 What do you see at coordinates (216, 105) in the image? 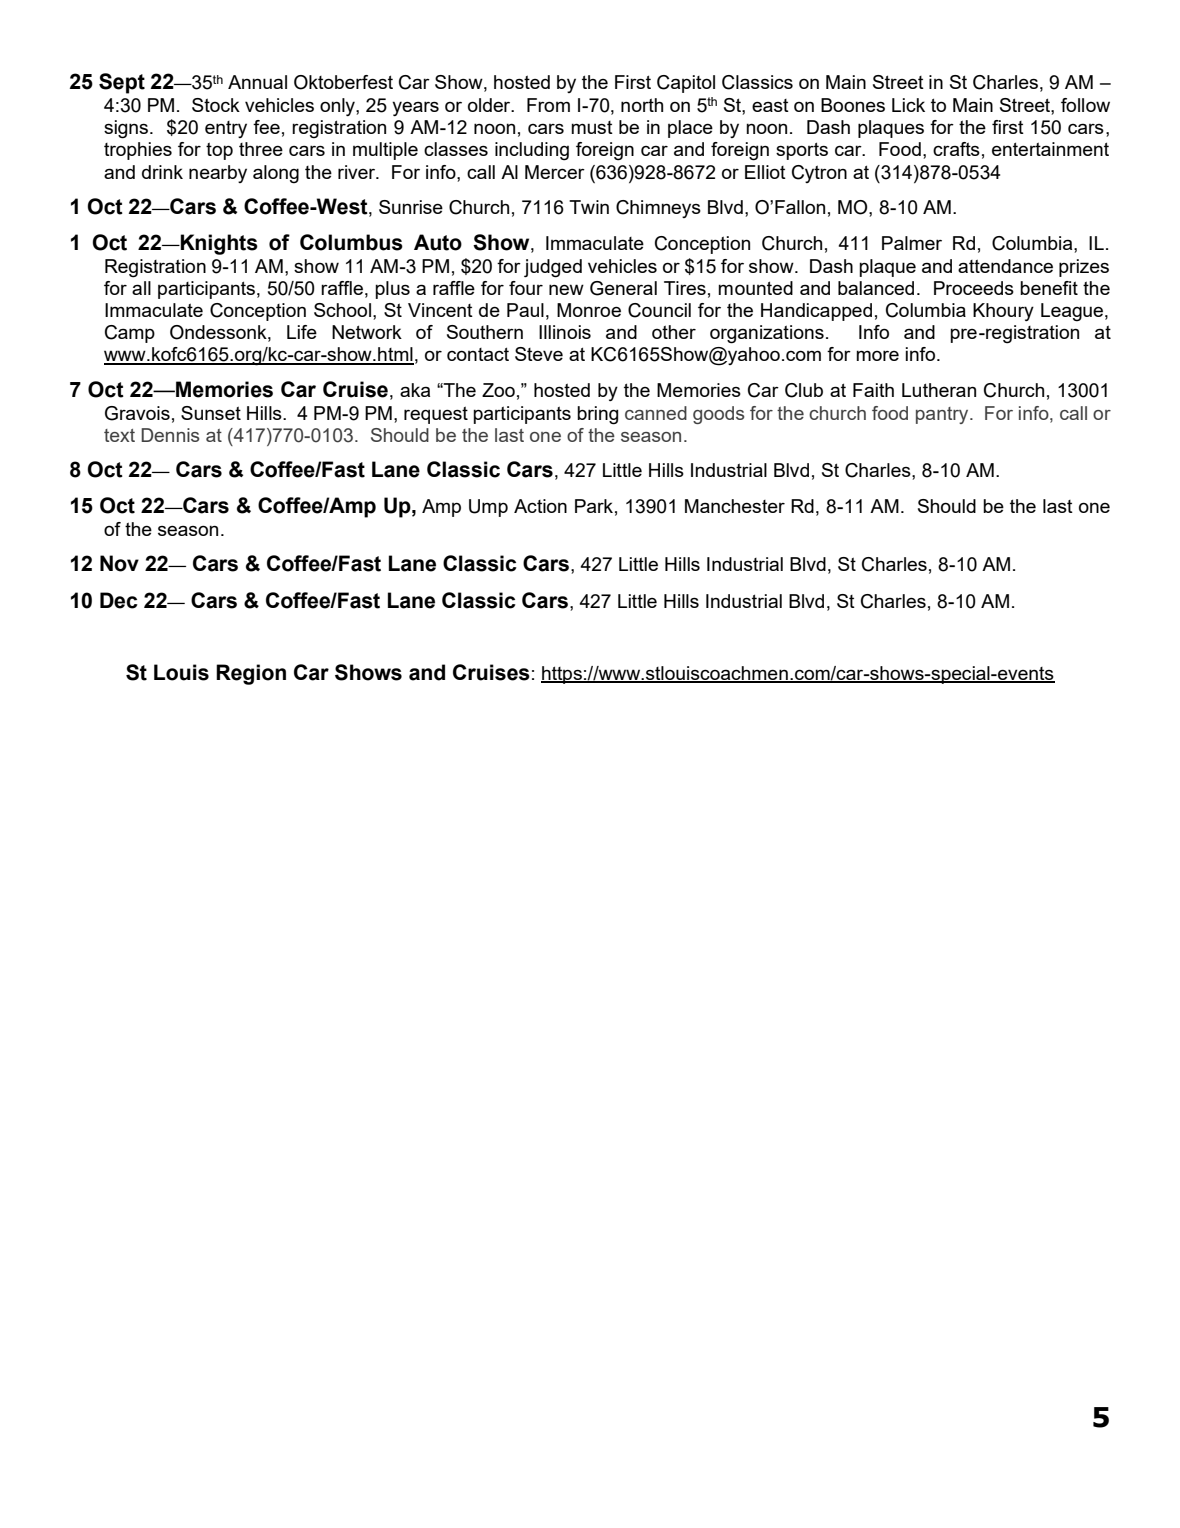
I see `Stock` at bounding box center [216, 105].
